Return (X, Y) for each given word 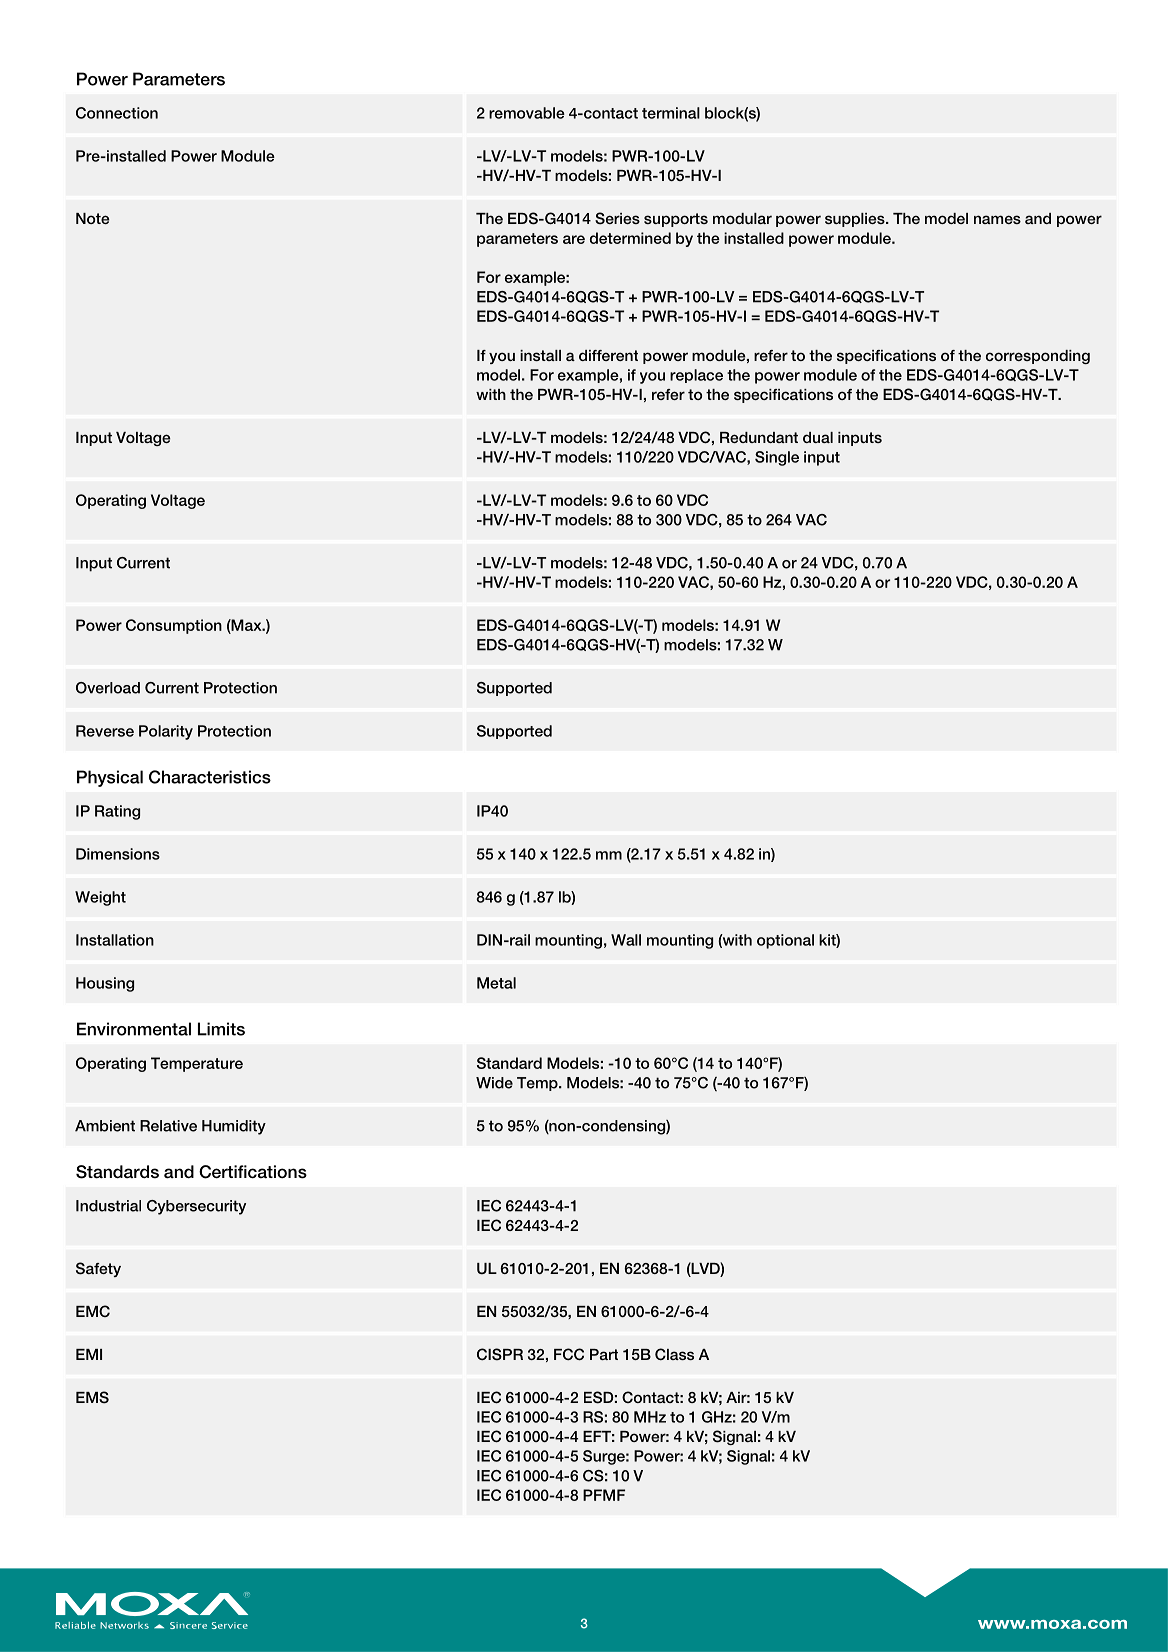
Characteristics (210, 777)
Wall (626, 940)
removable (527, 113)
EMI (89, 1354)
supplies (856, 220)
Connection (117, 113)
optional (785, 941)
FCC (569, 1354)
